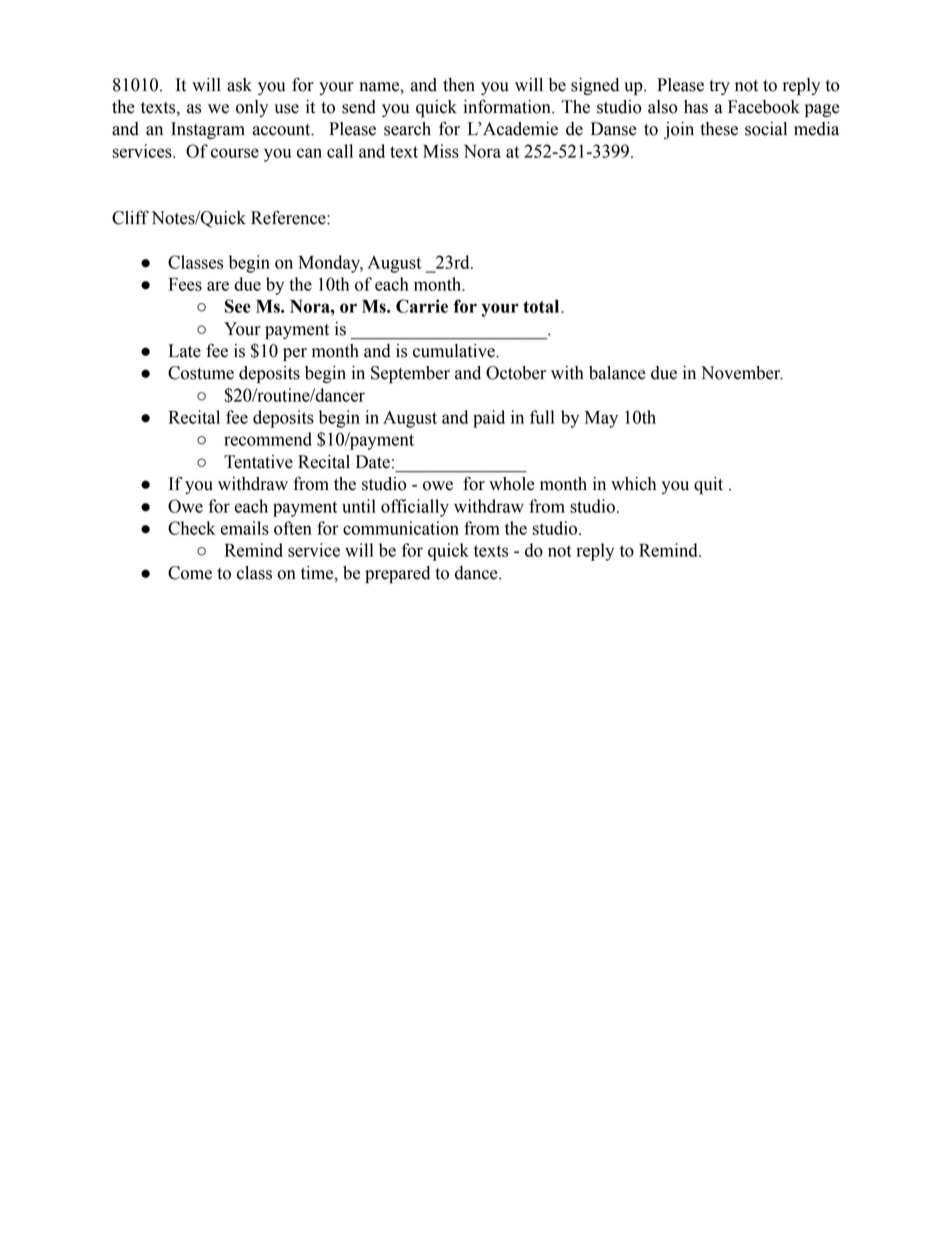  What do you see at coordinates (708, 485) in the document?
I see `quit` at bounding box center [708, 485].
